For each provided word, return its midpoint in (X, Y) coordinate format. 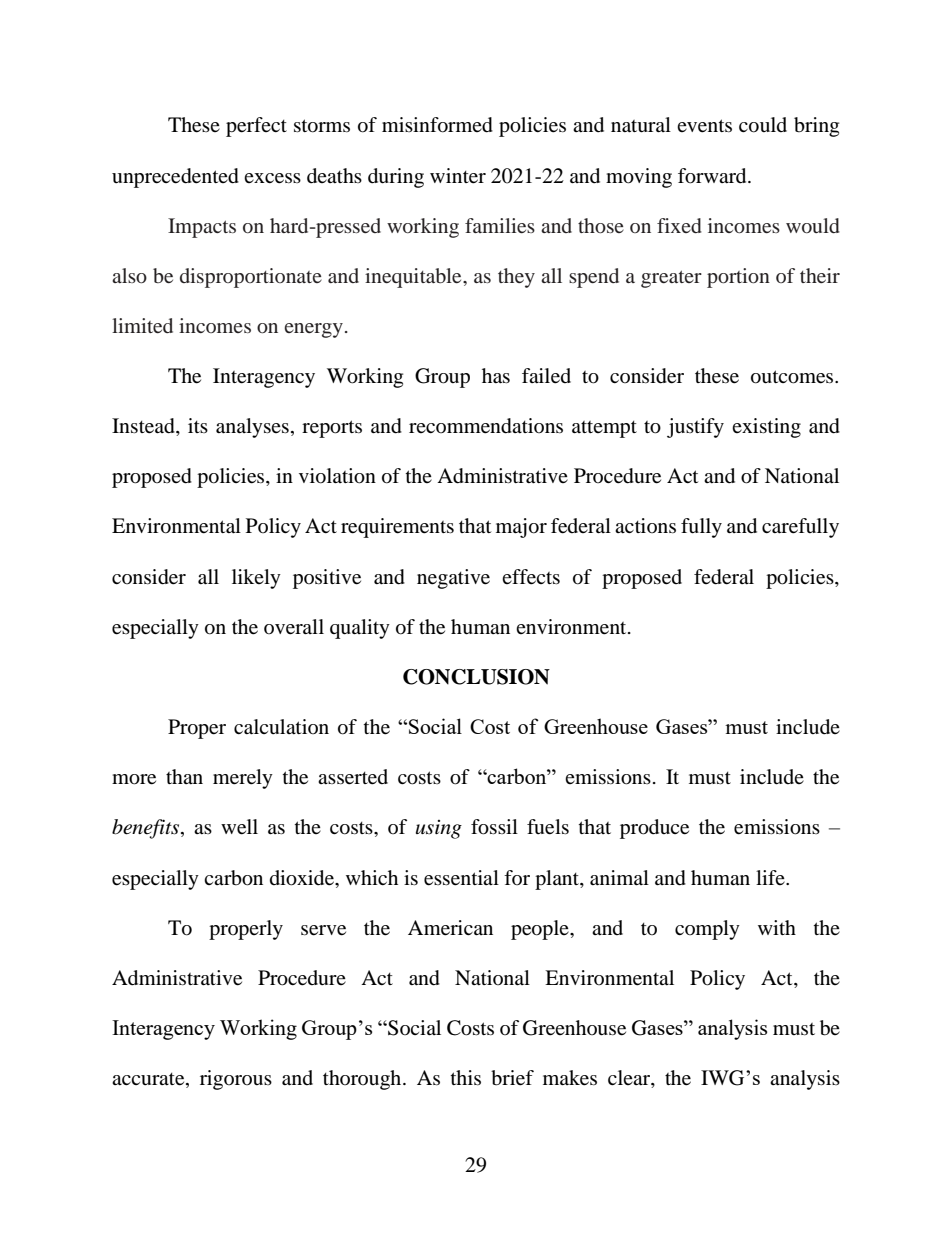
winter (458, 176)
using (439, 829)
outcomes (793, 377)
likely (256, 579)
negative (453, 579)
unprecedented (175, 178)
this (466, 1077)
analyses (252, 428)
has (496, 376)
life (771, 877)
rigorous (236, 1080)
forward (713, 176)
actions (645, 525)
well (239, 827)
